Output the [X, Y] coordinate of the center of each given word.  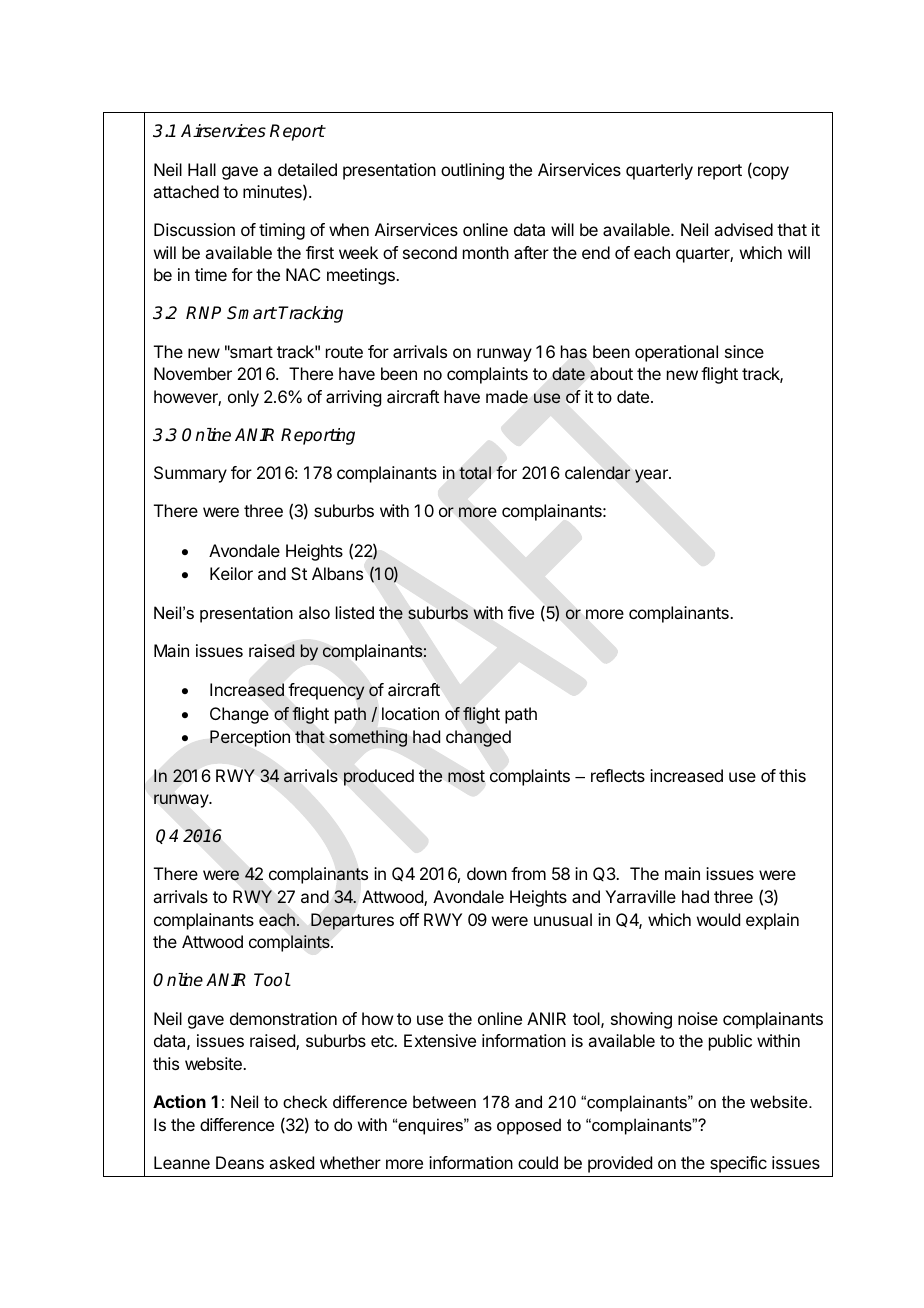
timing [282, 231]
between [444, 1101]
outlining [472, 171]
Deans [240, 1162]
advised [743, 229]
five [521, 612]
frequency [326, 691]
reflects [618, 775]
